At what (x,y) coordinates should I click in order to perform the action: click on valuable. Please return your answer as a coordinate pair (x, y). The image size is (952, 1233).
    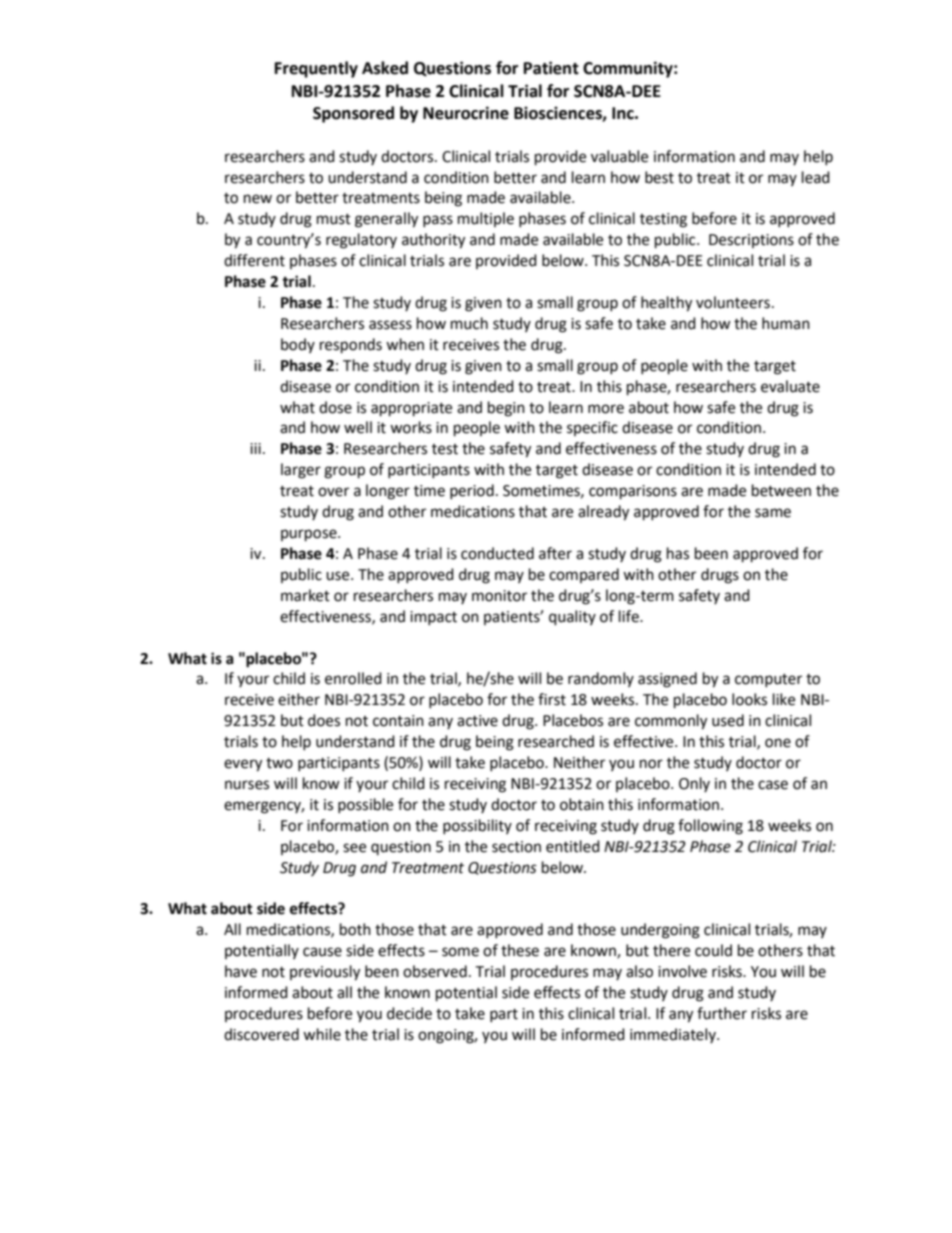
    Looking at the image, I should click on (619, 156).
